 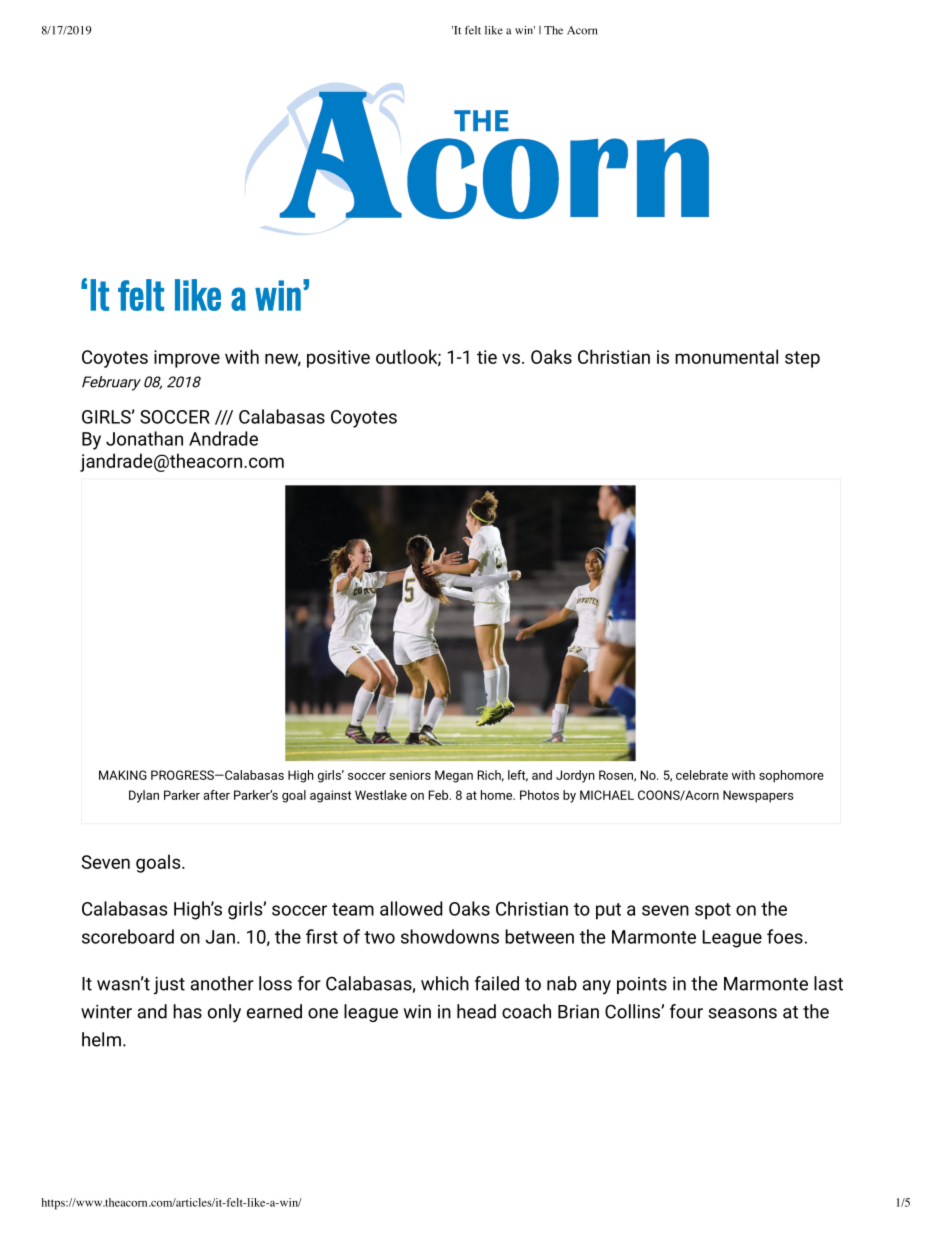 What do you see at coordinates (187, 1011) in the screenshot?
I see `has` at bounding box center [187, 1011].
